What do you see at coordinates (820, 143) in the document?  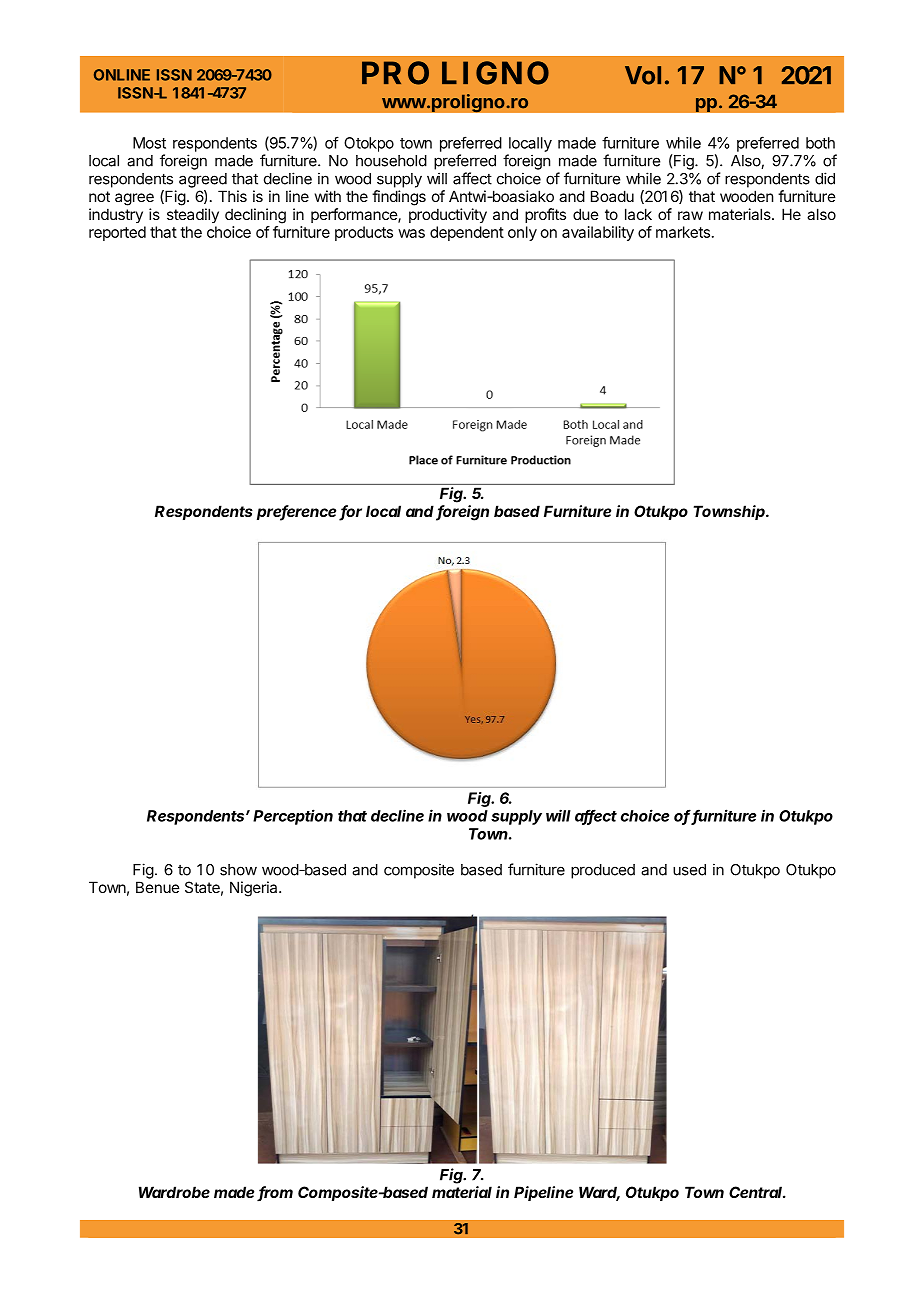 I see `both` at bounding box center [820, 143].
